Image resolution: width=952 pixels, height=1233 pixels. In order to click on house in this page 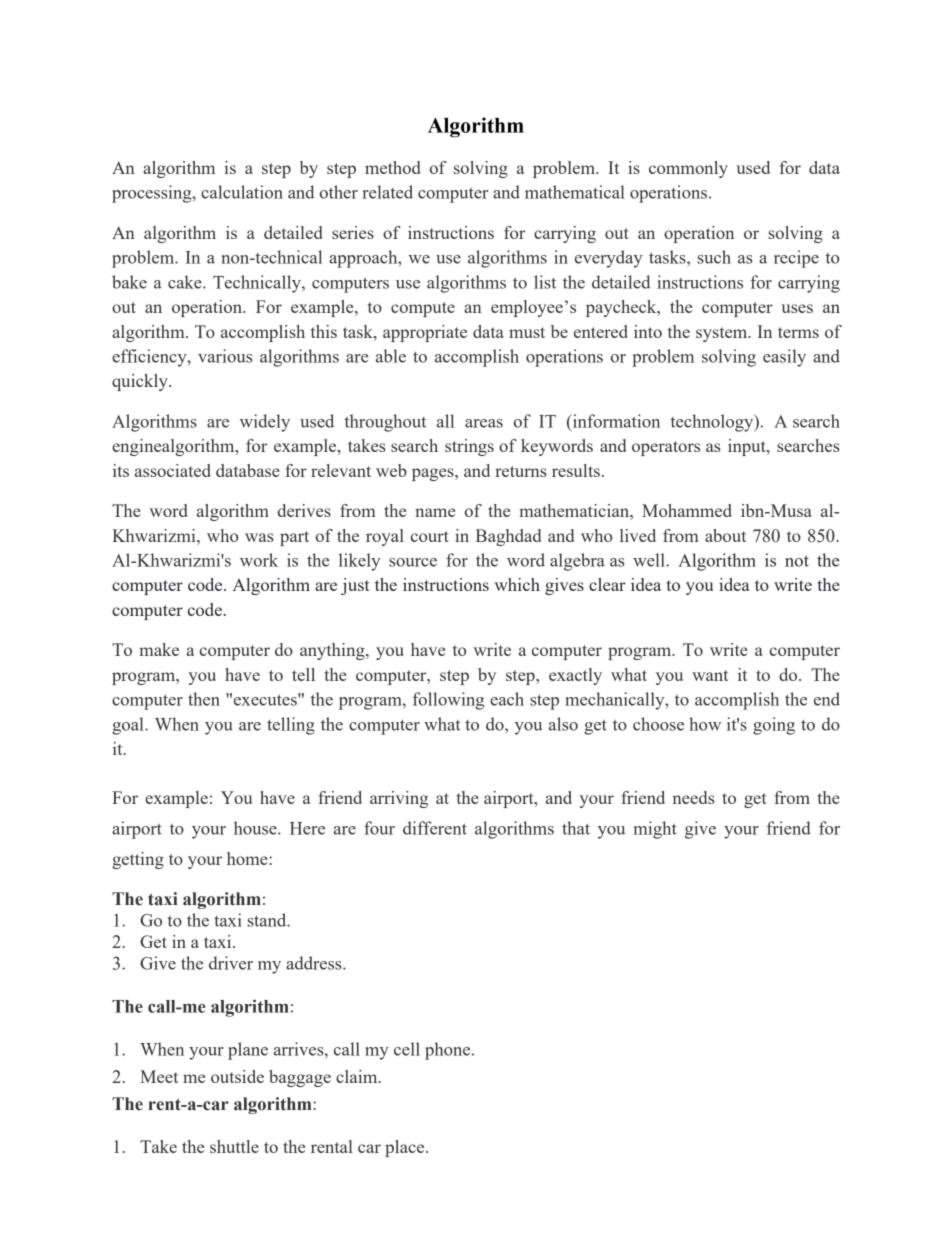, I will do `click(256, 828)`.
